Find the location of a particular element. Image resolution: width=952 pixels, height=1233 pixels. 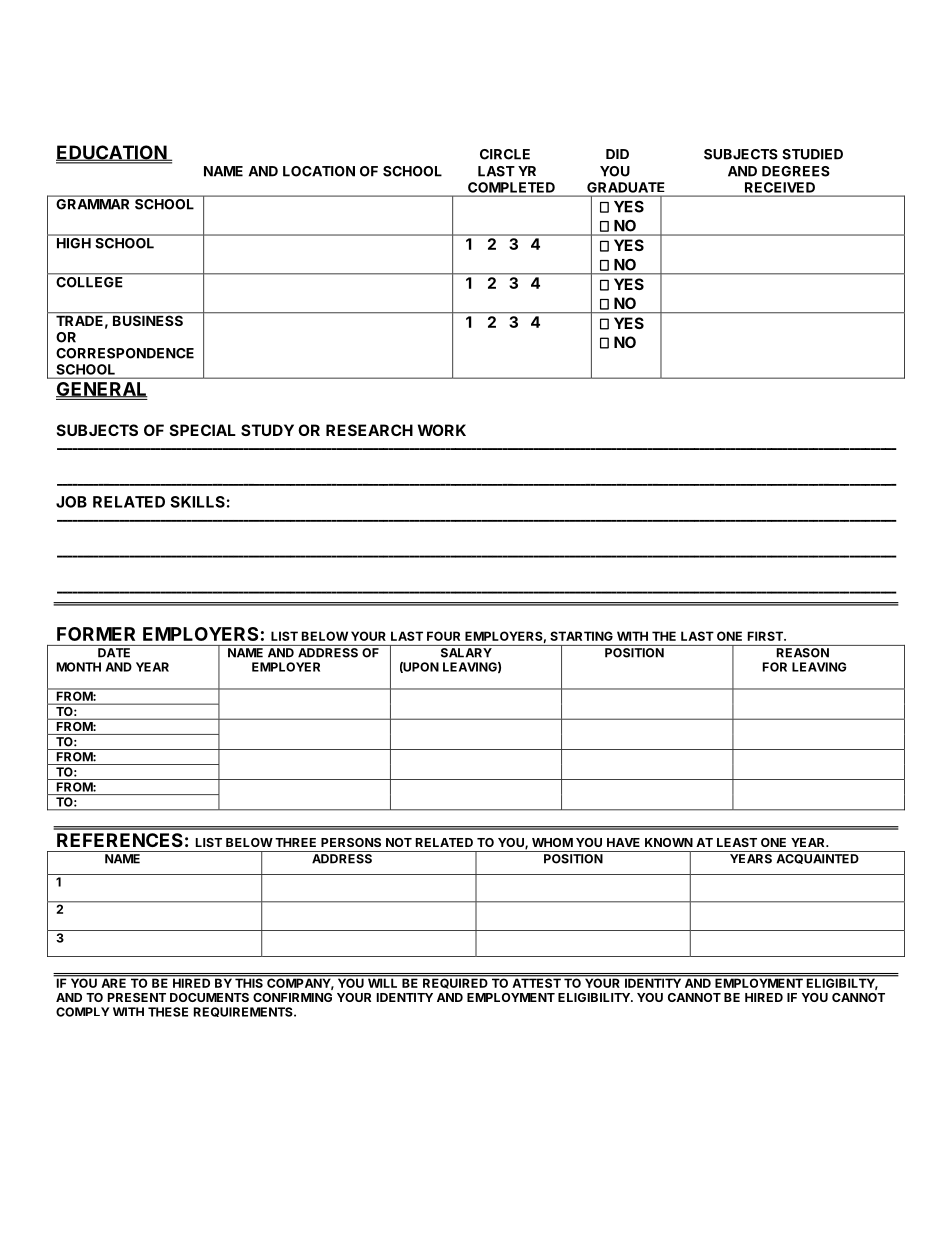

RECEIVED is located at coordinates (780, 187).
